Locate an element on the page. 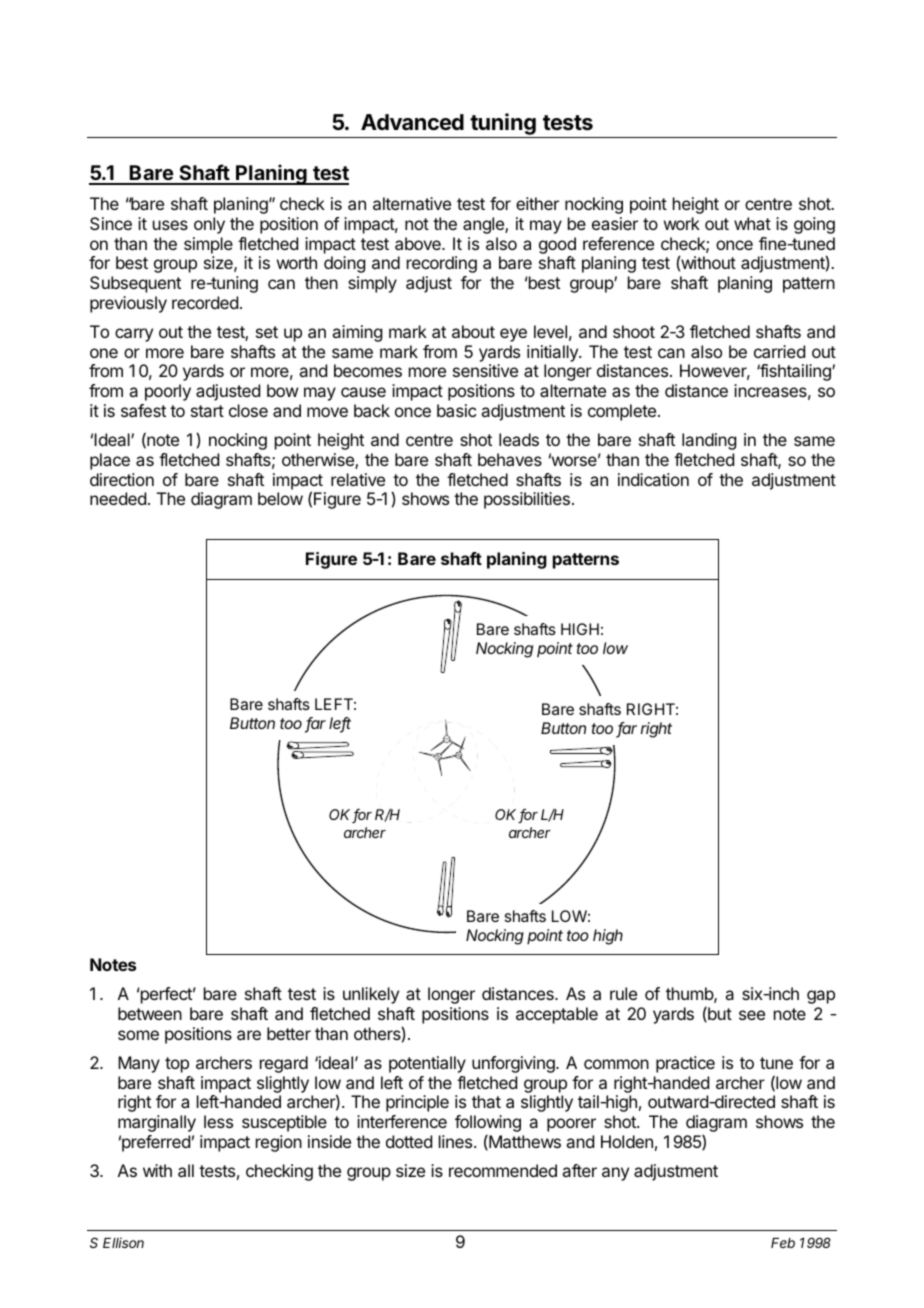 The image size is (924, 1308). uses is located at coordinates (170, 225).
